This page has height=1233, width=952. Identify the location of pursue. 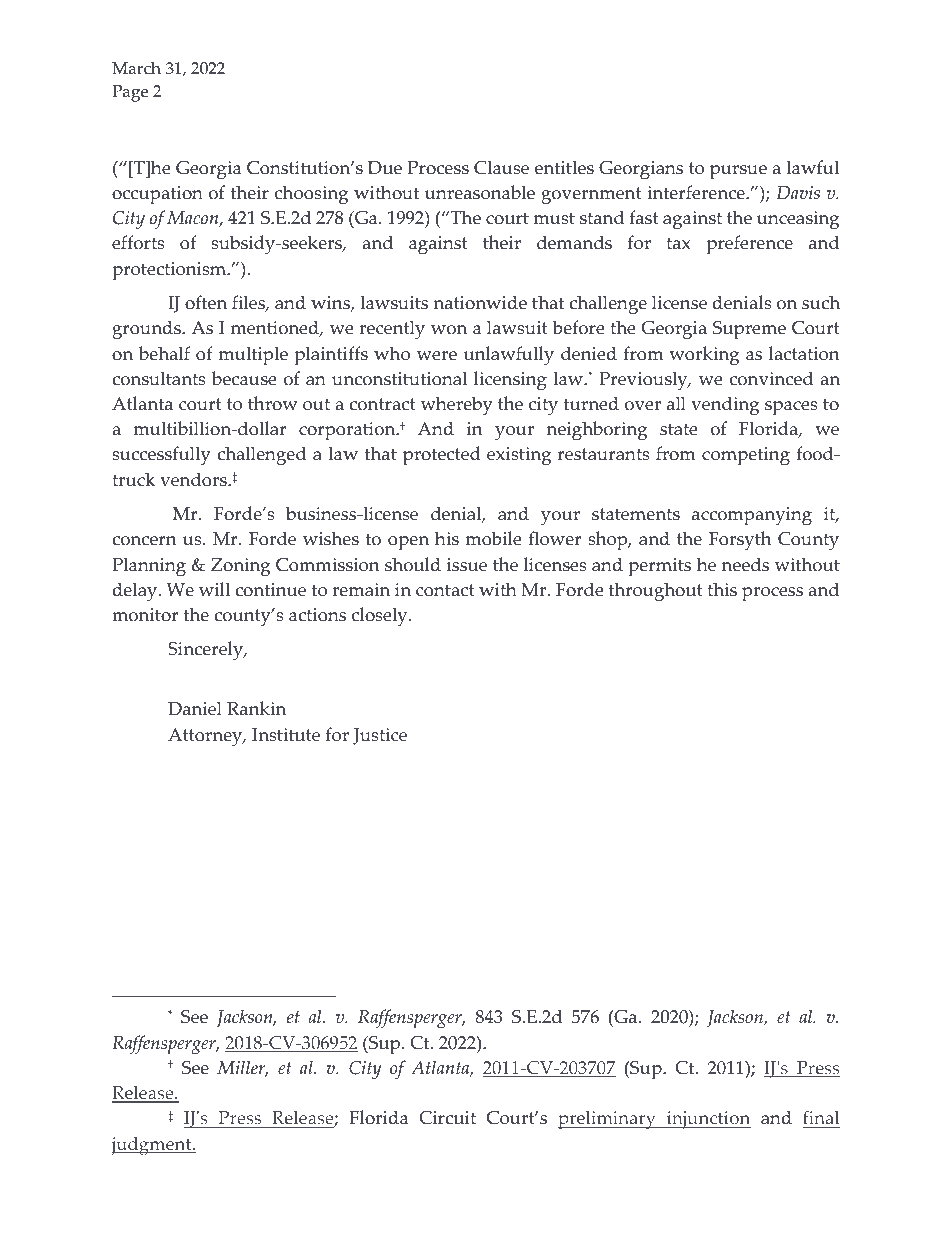
(738, 172).
